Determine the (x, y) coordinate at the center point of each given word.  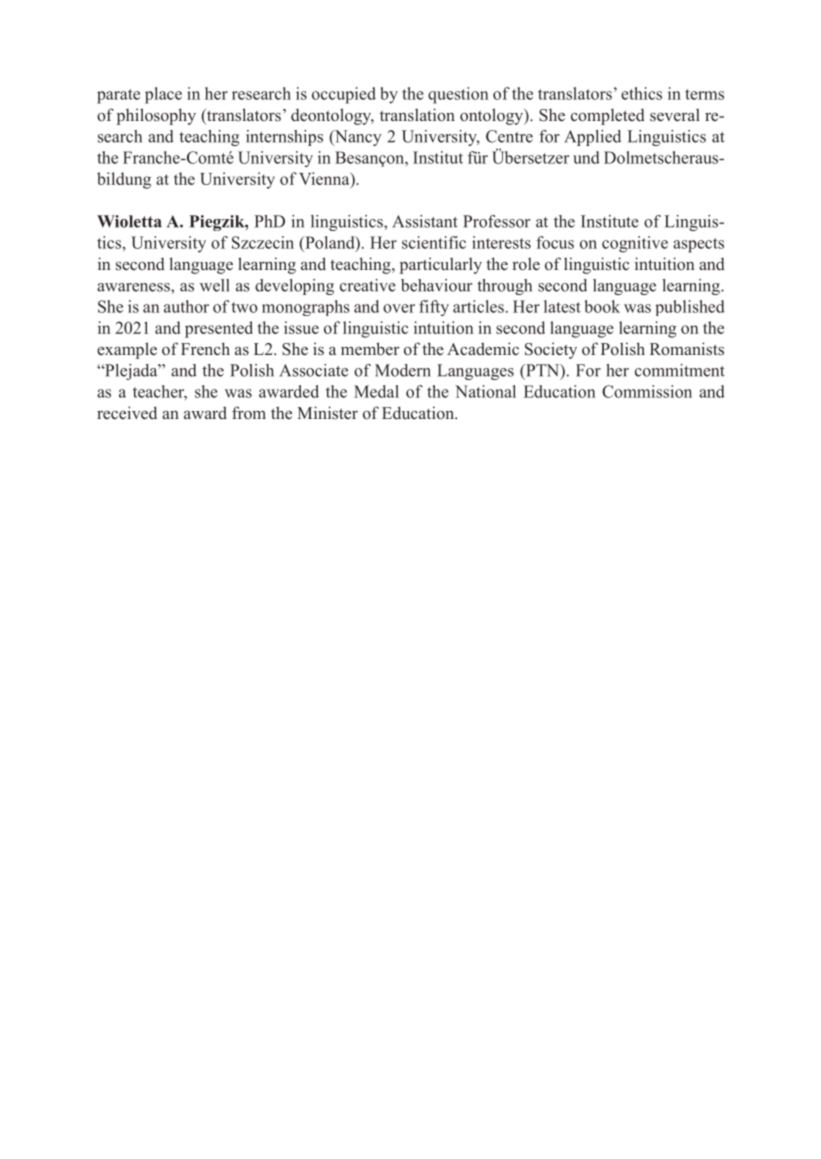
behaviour (436, 285)
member (370, 348)
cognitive (635, 244)
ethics (641, 93)
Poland (330, 243)
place (163, 95)
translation (417, 114)
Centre (509, 136)
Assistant (425, 221)
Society (551, 350)
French (205, 348)
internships (284, 138)
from (249, 412)
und (586, 157)
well (214, 285)
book (602, 306)
